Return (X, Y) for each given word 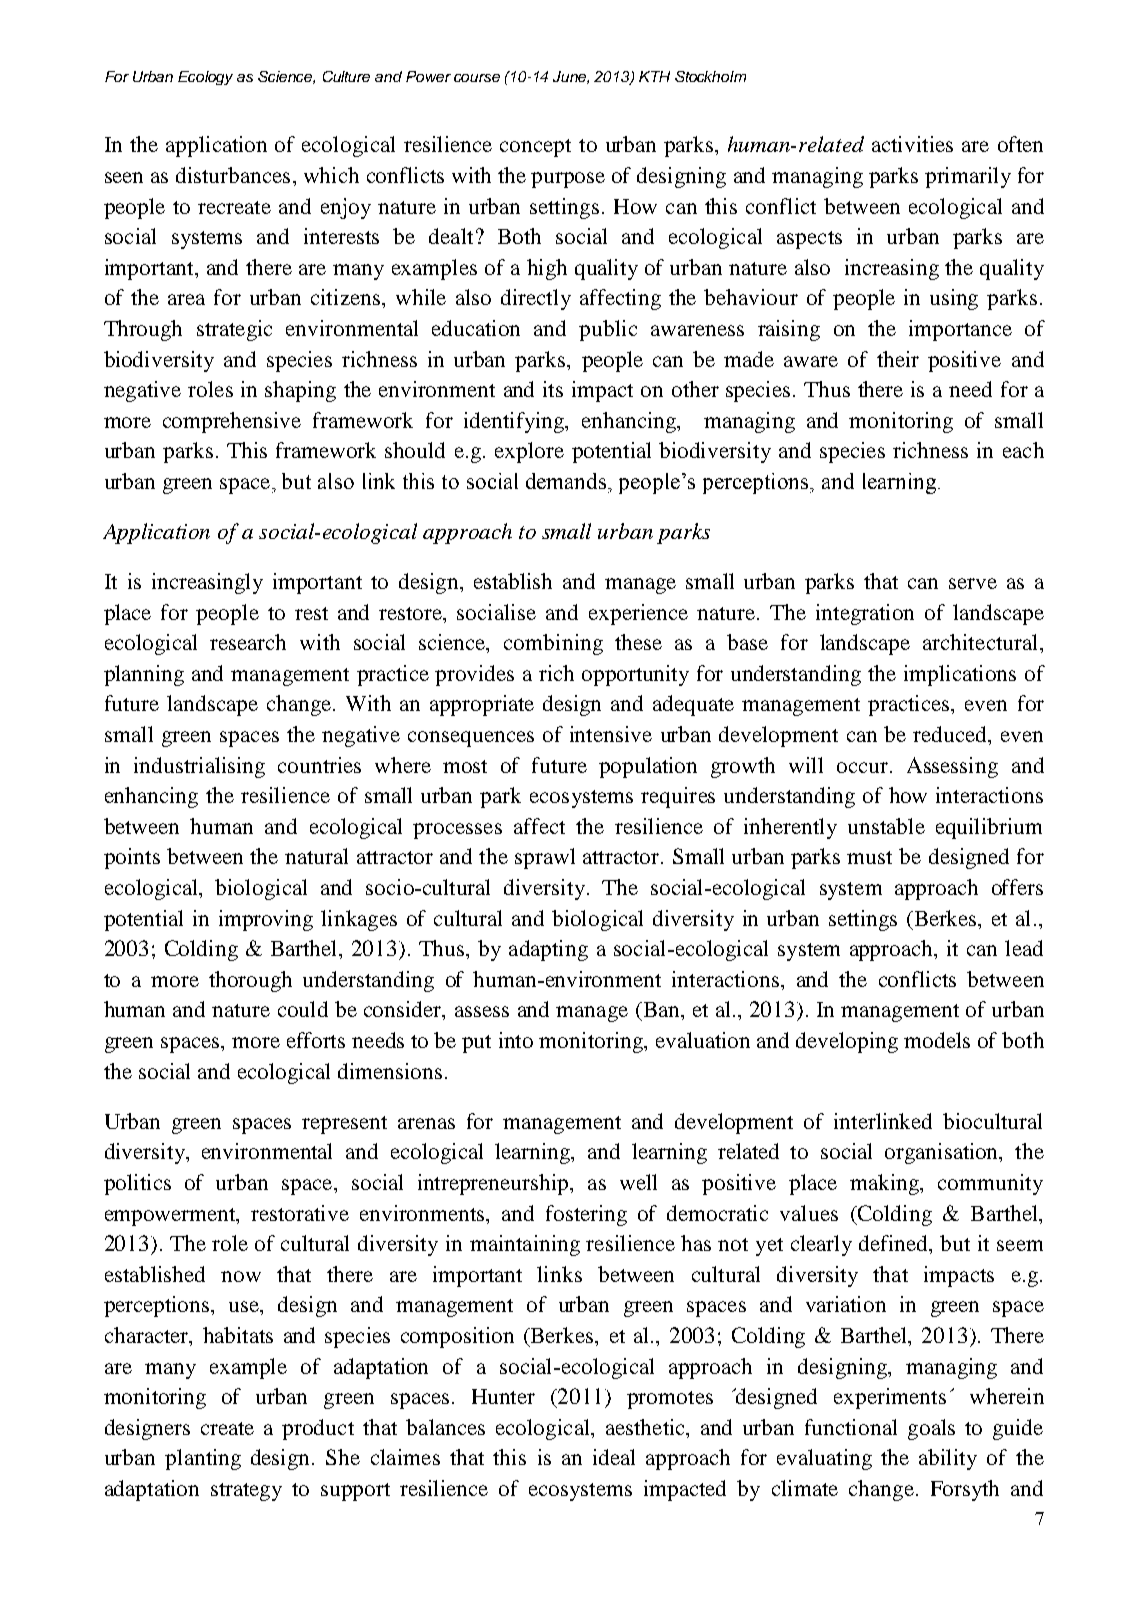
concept (535, 148)
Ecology (205, 78)
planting (203, 1459)
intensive (611, 734)
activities (912, 144)
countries (319, 765)
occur (862, 767)
